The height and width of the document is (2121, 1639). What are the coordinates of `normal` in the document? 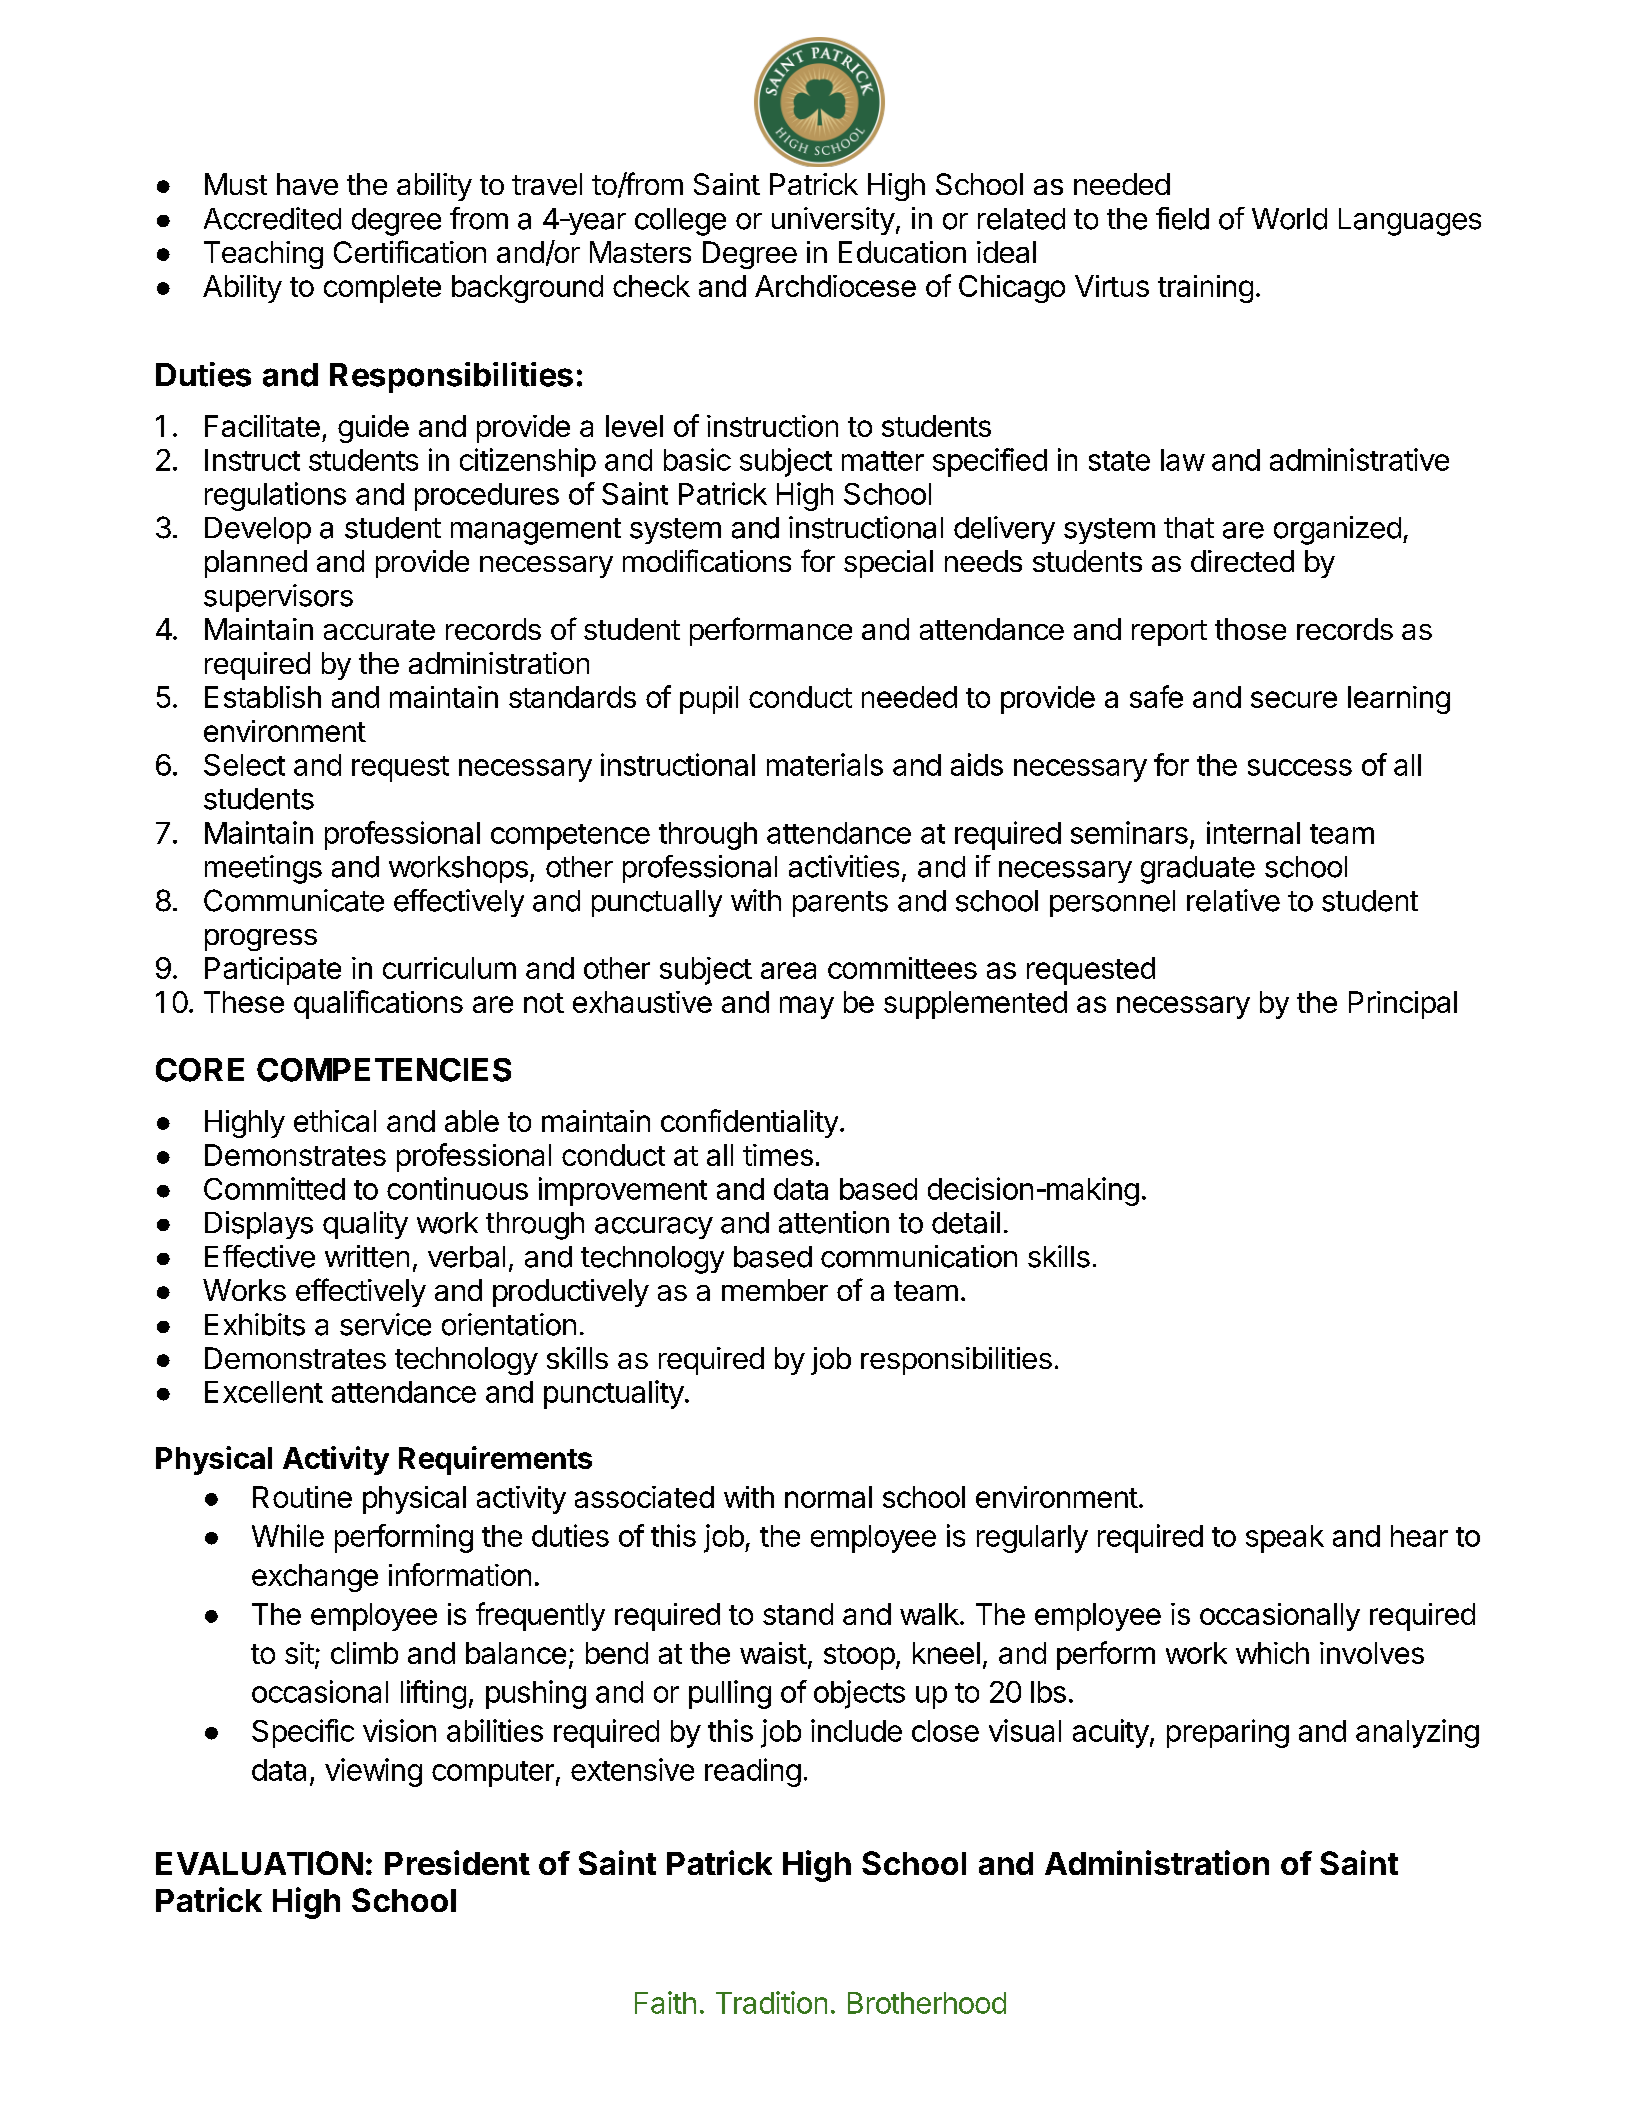 It's located at (828, 1497).
